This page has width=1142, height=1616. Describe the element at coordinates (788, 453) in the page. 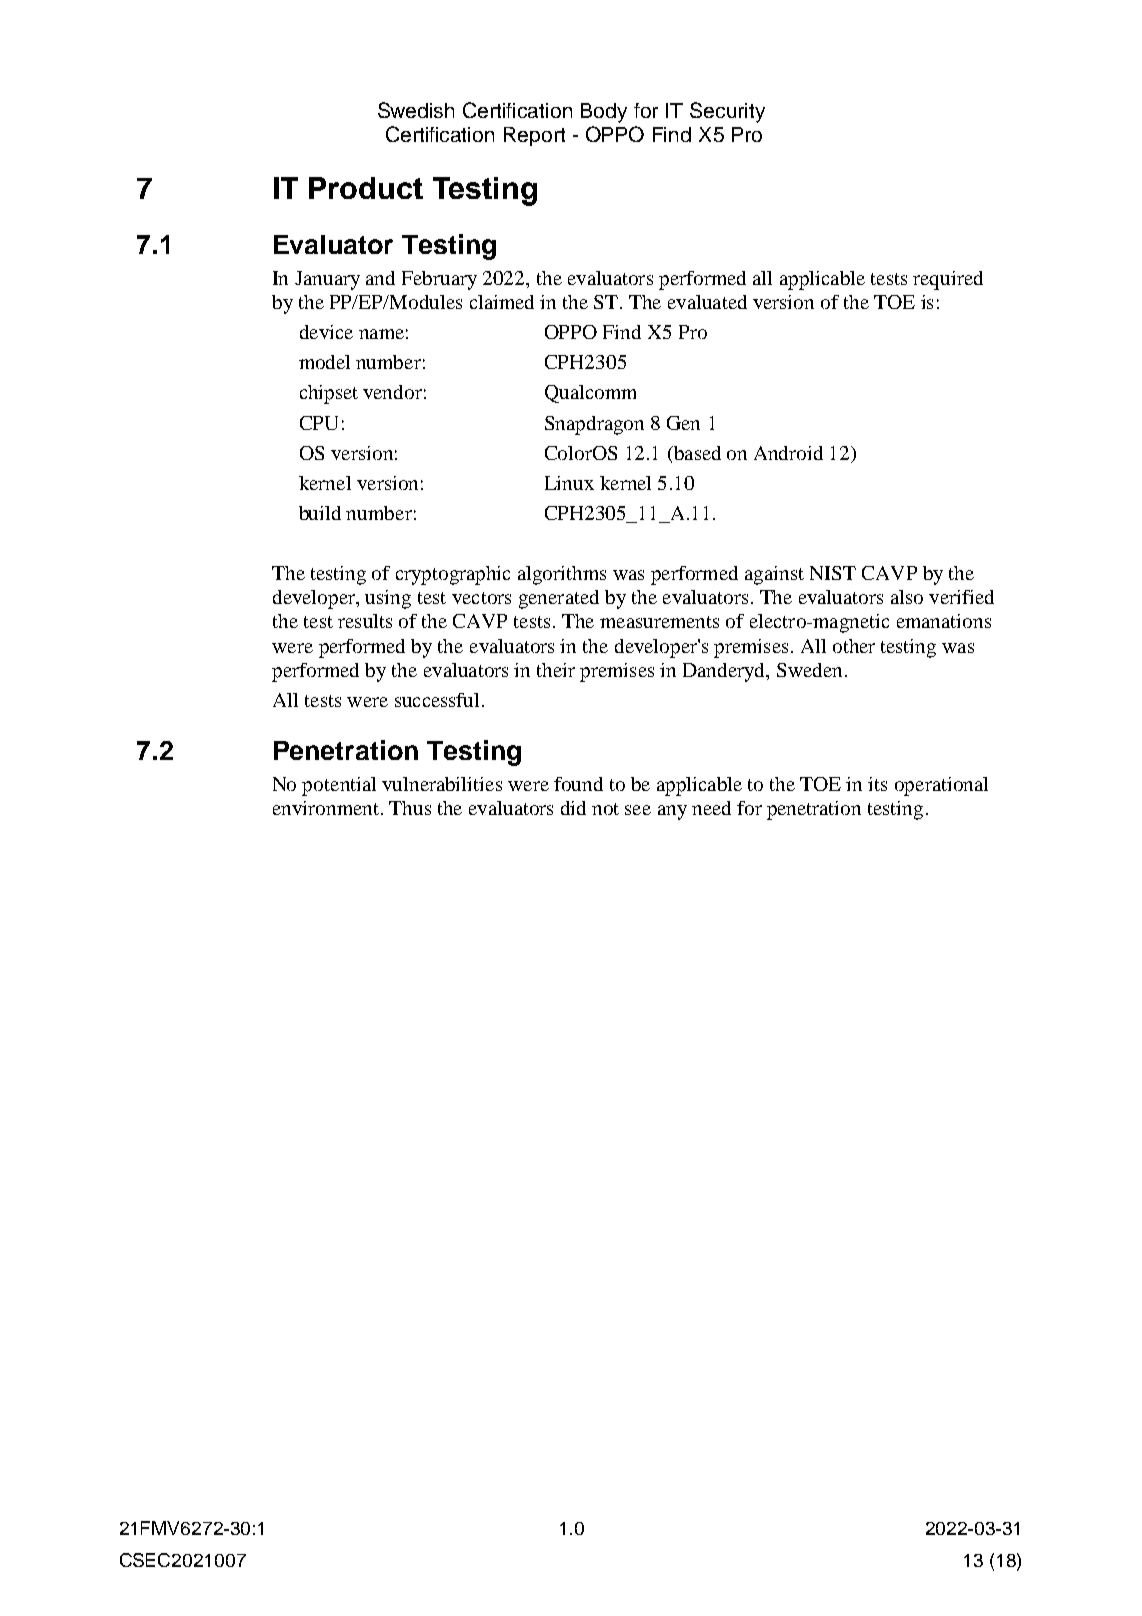

I see `Android` at that location.
